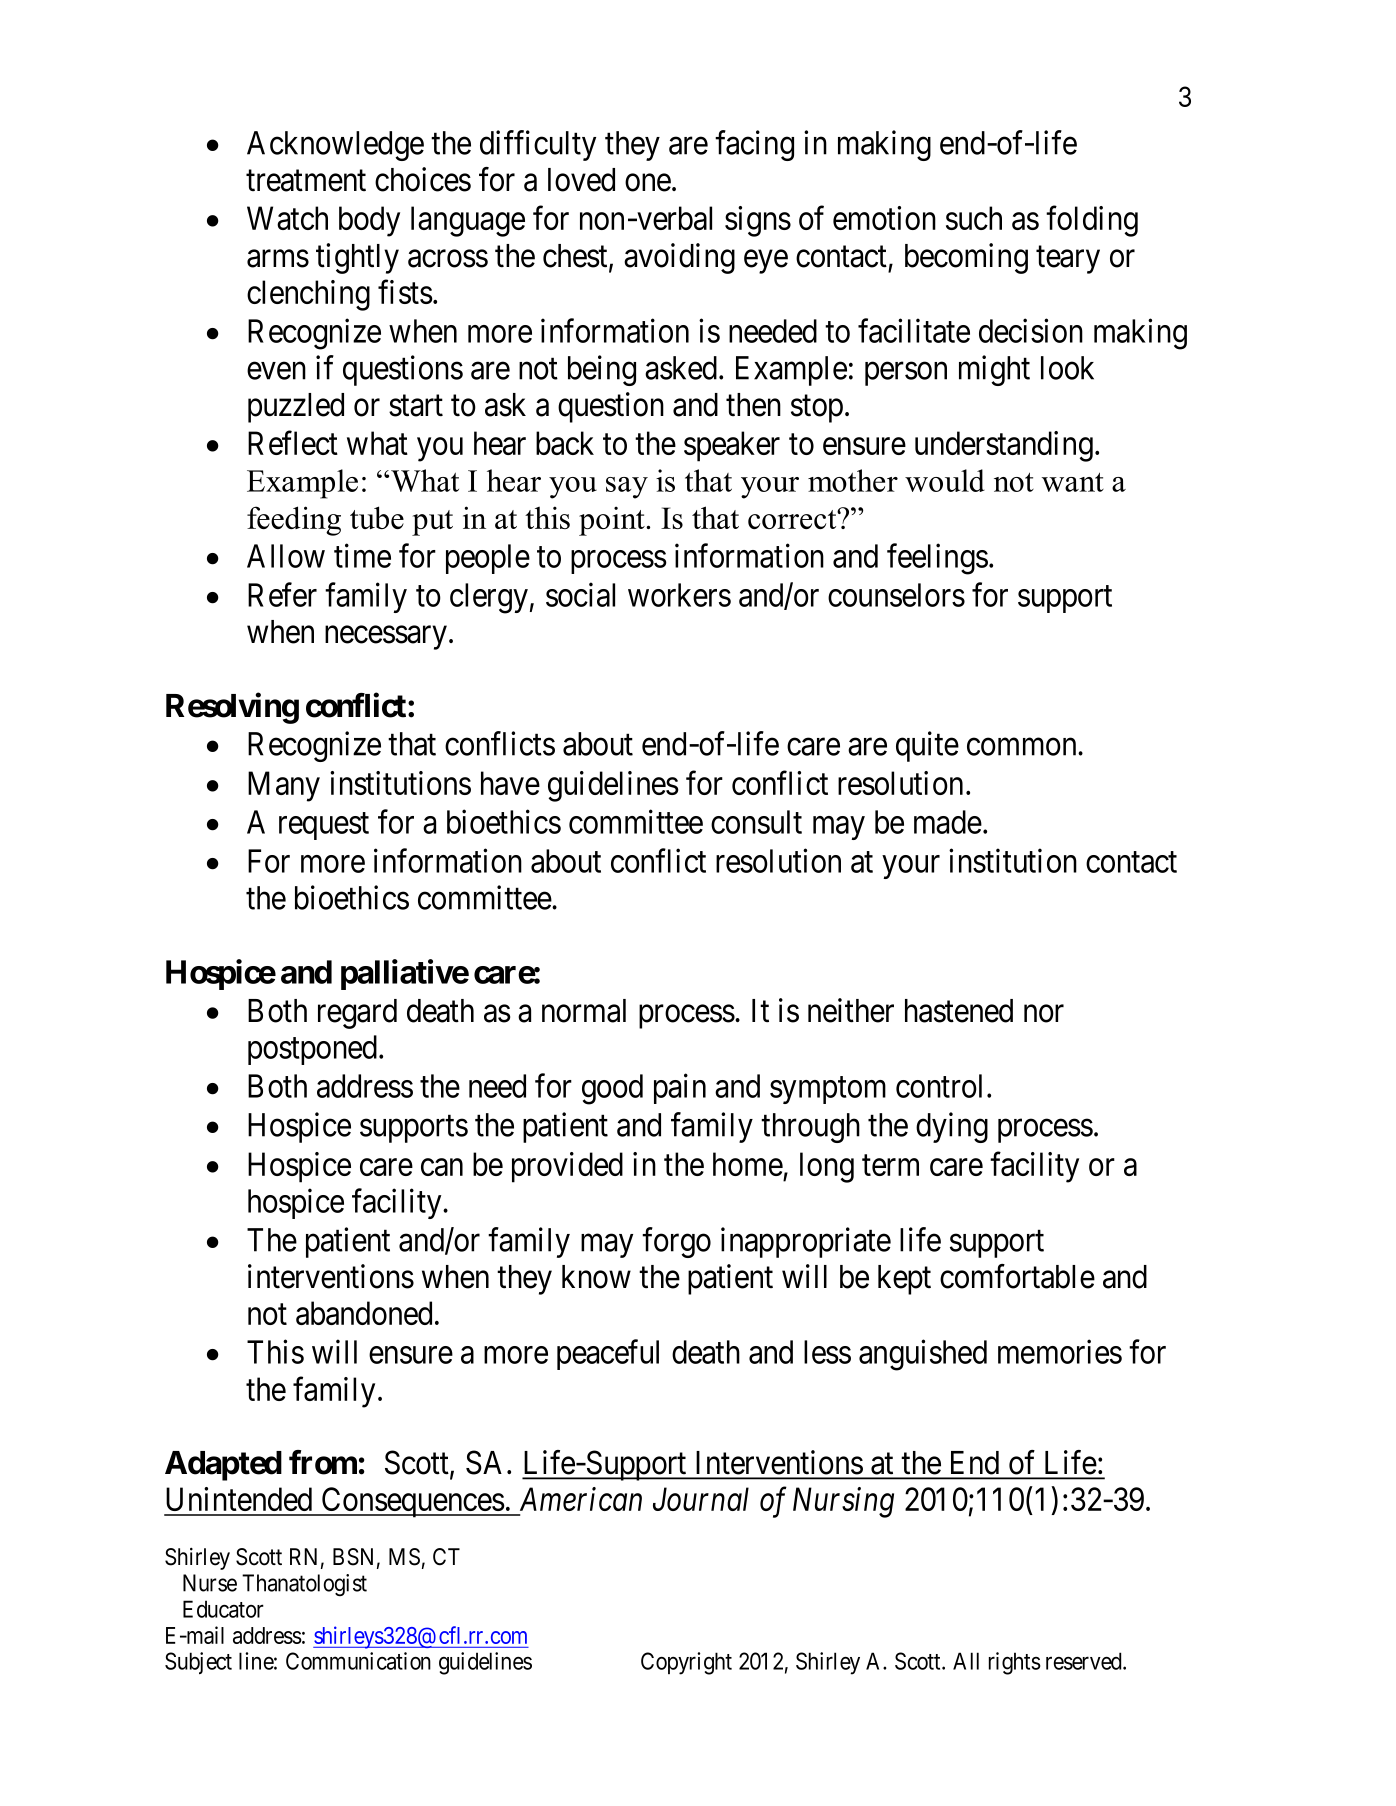  Describe the element at coordinates (581, 180) in the screenshot. I see `loved` at that location.
